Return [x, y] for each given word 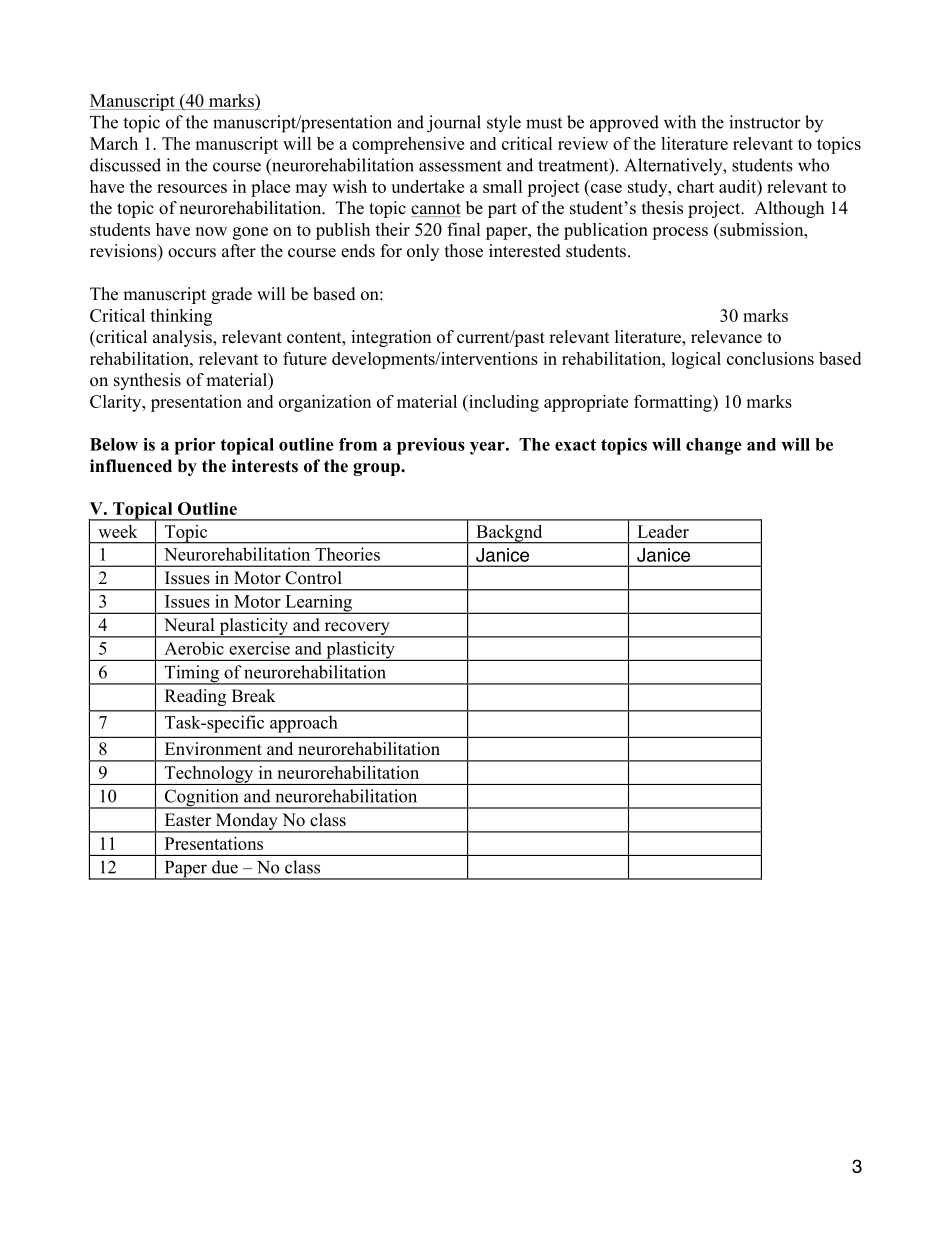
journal [454, 124]
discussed [125, 165]
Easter [188, 820]
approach [303, 724]
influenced [131, 466]
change [714, 446]
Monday [246, 823]
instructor [765, 122]
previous [431, 446]
